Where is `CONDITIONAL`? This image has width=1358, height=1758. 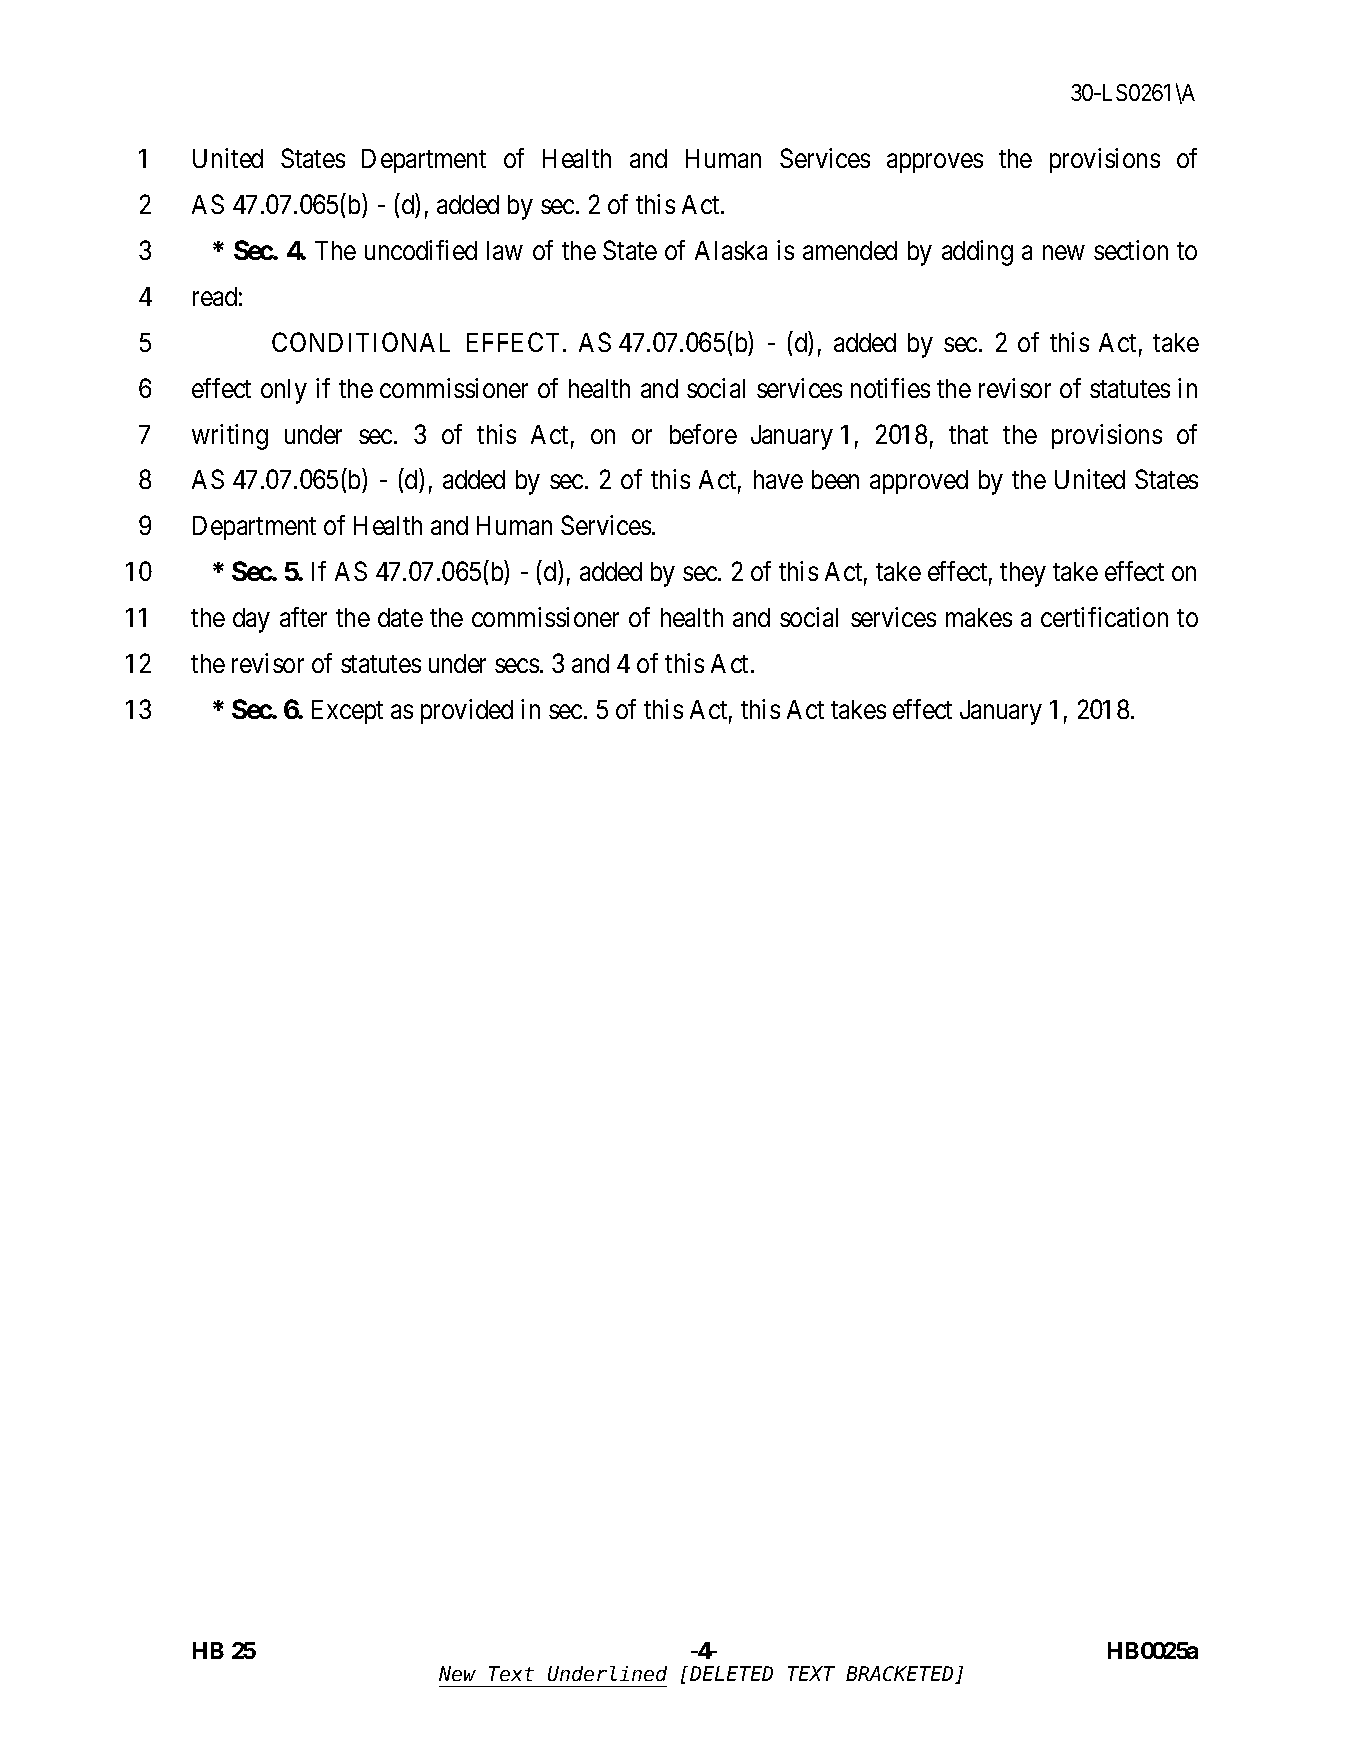 CONDITIONAL is located at coordinates (361, 342).
